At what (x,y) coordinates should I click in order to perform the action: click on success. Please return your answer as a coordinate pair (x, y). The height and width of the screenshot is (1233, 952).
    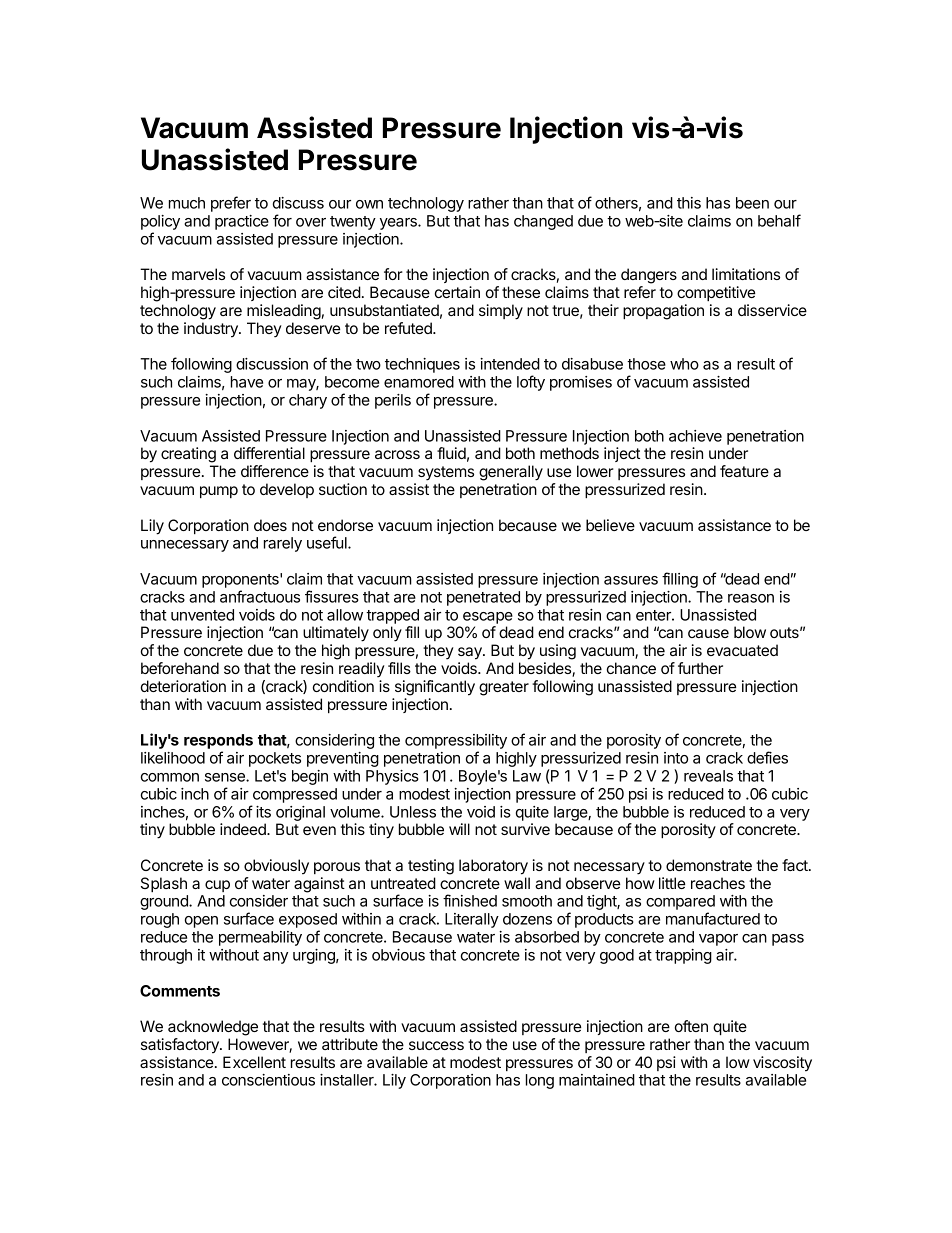
    Looking at the image, I should click on (436, 1045).
